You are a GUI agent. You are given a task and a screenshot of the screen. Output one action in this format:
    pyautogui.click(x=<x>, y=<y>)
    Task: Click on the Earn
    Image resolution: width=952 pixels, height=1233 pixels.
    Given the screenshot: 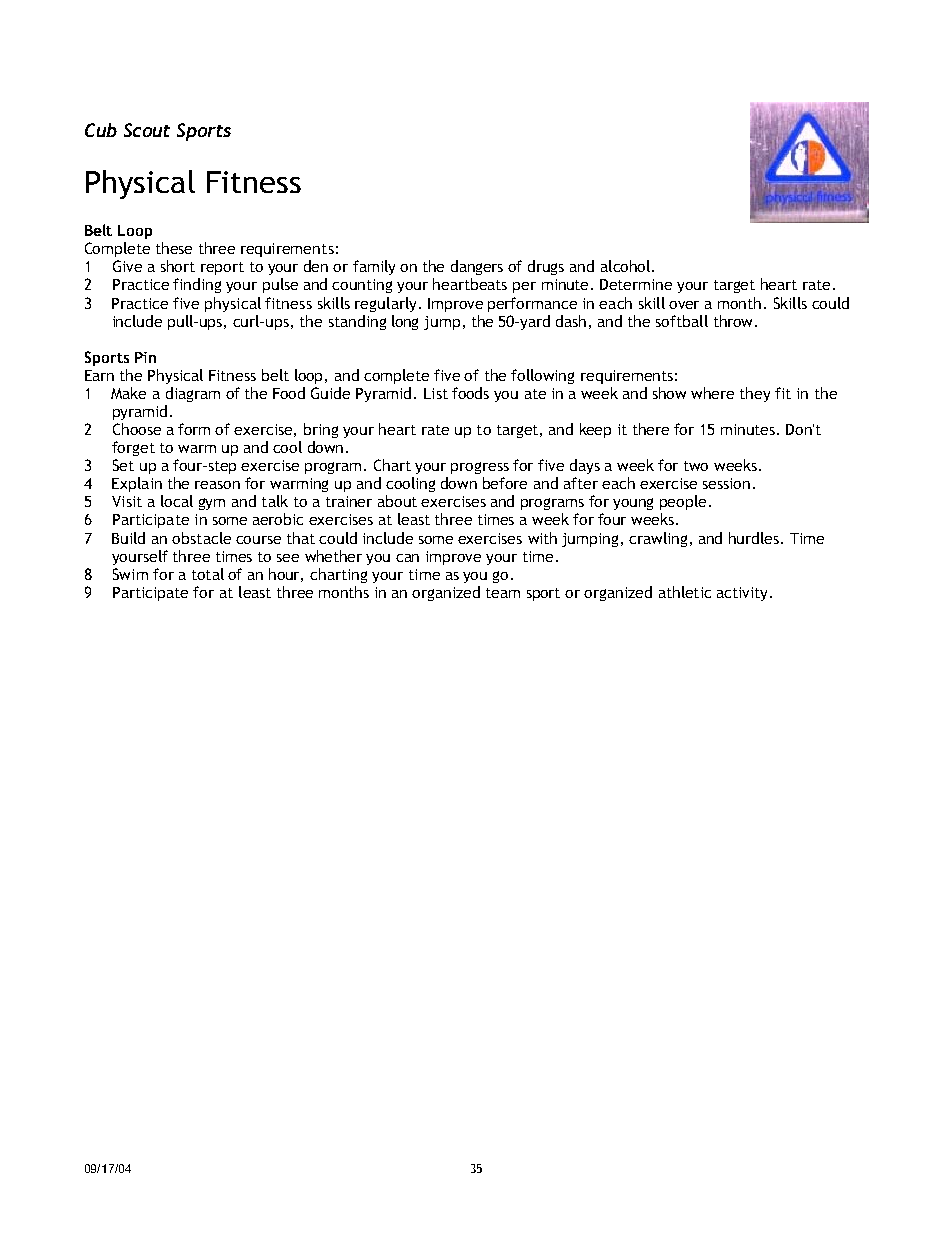 What is the action you would take?
    pyautogui.click(x=99, y=375)
